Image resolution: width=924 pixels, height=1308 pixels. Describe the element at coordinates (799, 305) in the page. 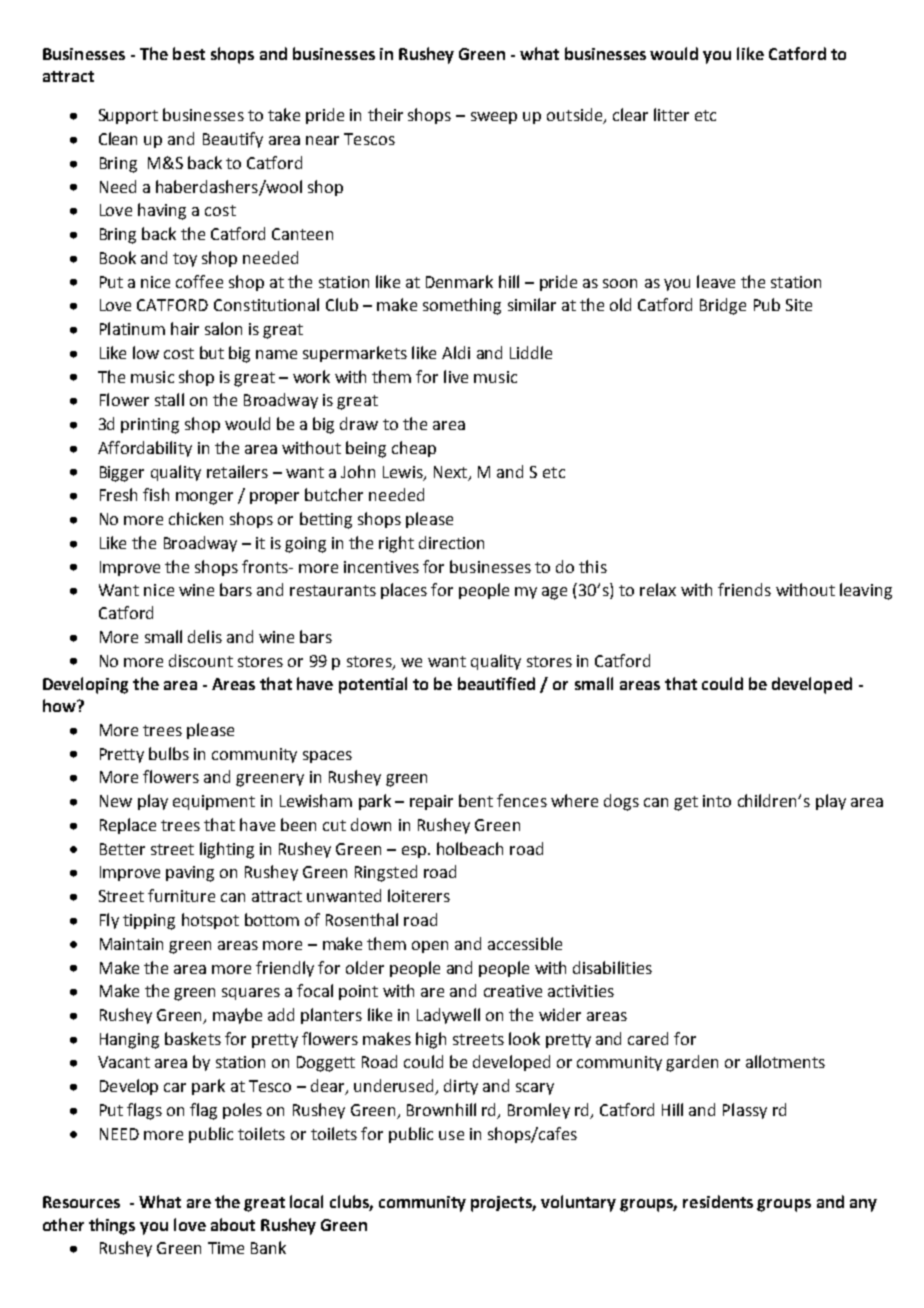

I see `Site` at that location.
